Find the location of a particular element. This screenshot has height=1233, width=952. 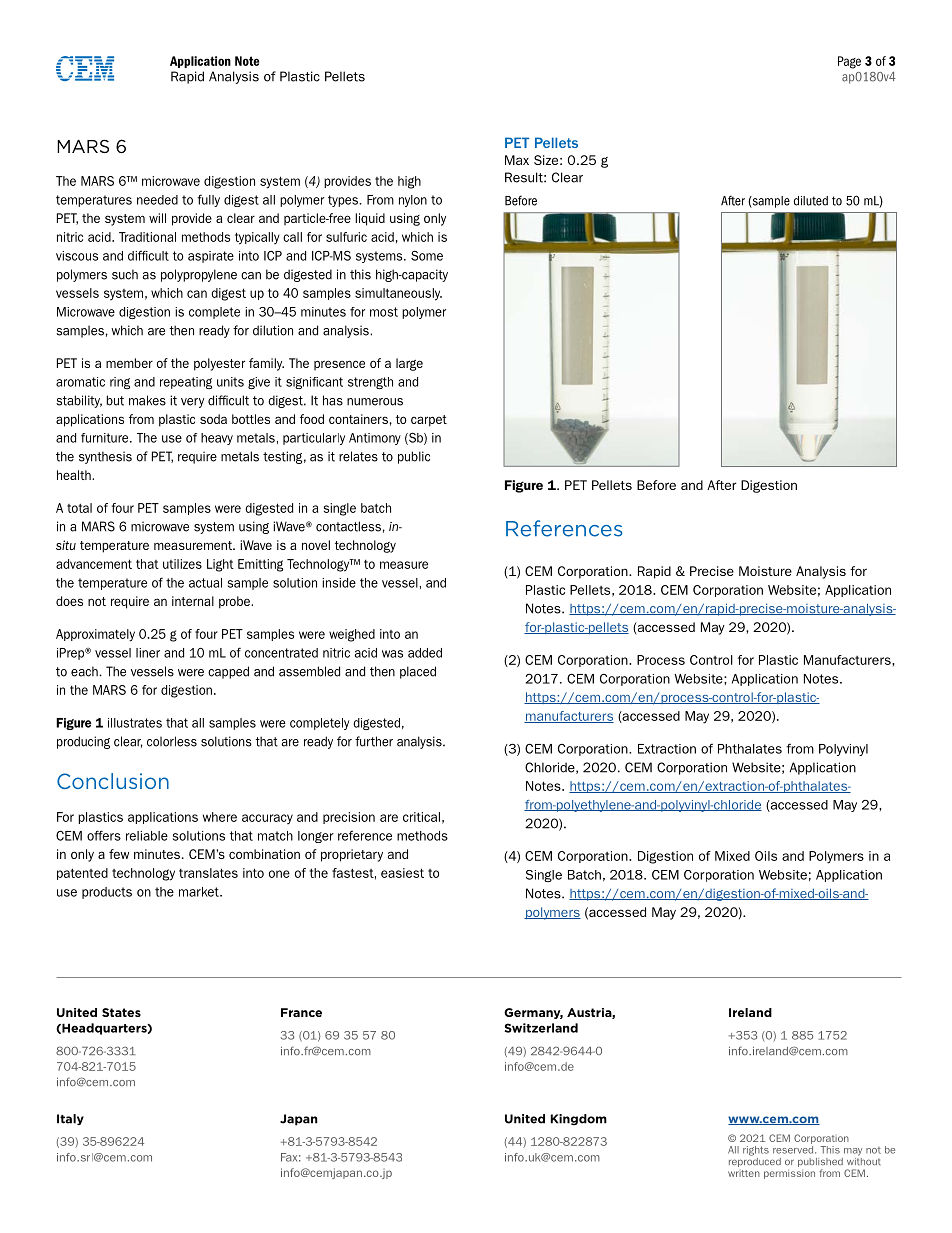

colorless is located at coordinates (172, 741).
